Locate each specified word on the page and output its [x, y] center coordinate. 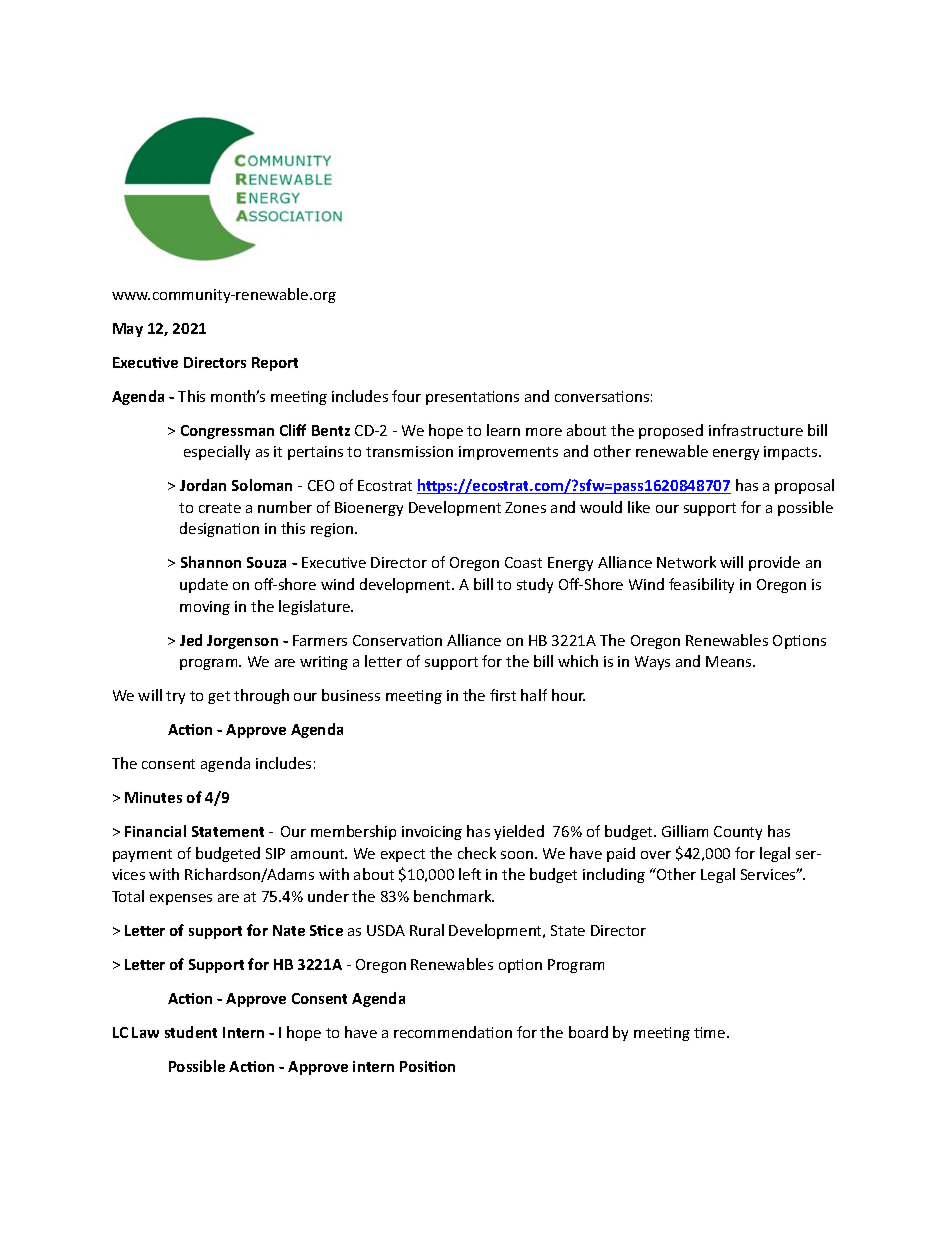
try [175, 697]
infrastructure [756, 430]
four [406, 396]
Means [730, 661]
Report [275, 364]
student [191, 1032]
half [534, 695]
